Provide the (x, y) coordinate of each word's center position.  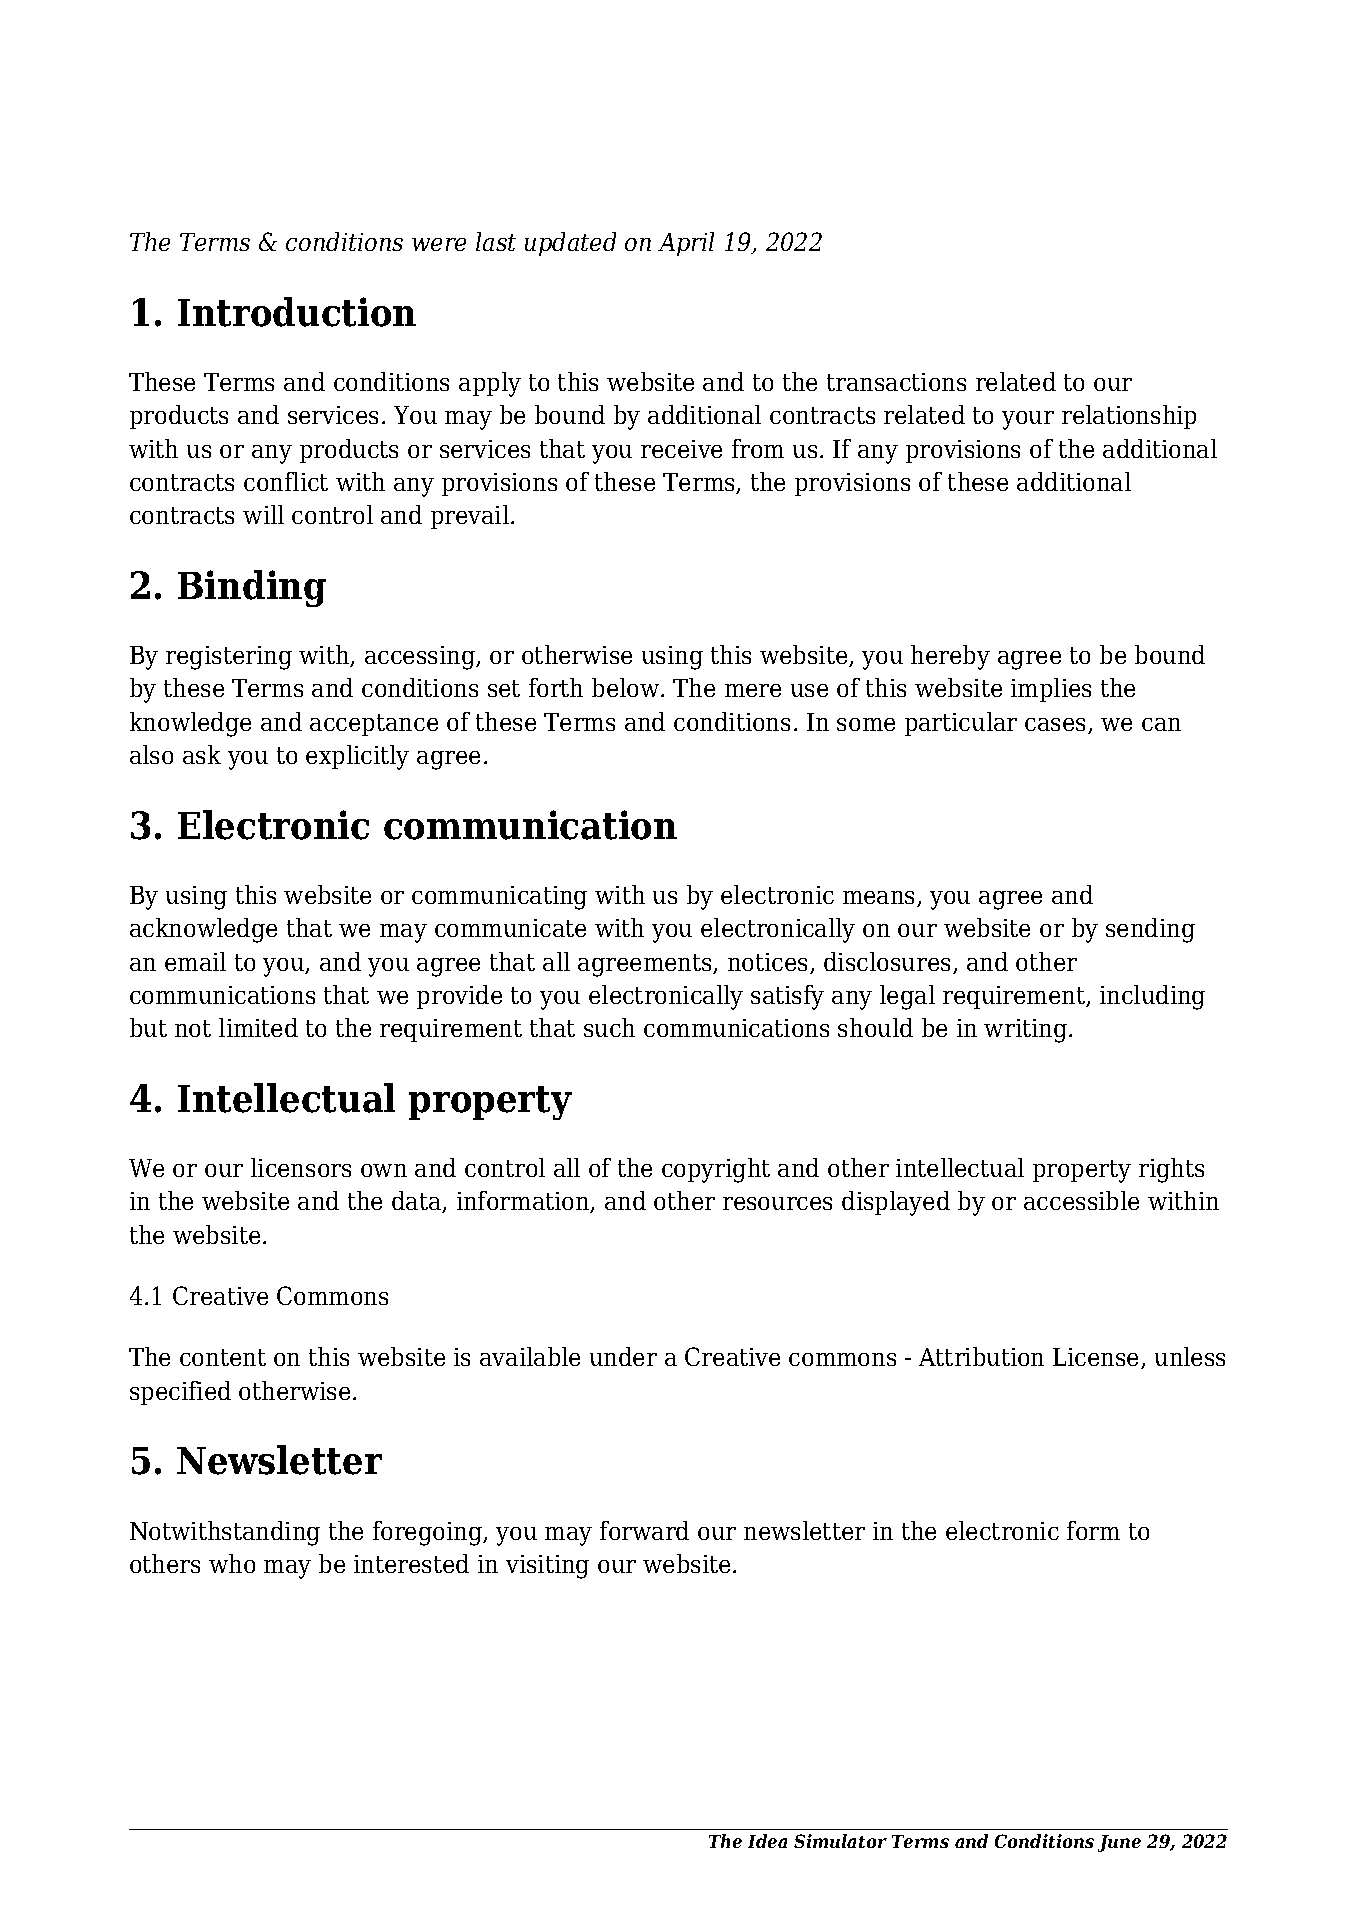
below (627, 687)
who (232, 1563)
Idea (767, 1841)
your (1028, 420)
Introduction (297, 312)
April (686, 244)
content (223, 1357)
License (1097, 1358)
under (623, 1356)
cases (1057, 726)
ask (202, 754)
